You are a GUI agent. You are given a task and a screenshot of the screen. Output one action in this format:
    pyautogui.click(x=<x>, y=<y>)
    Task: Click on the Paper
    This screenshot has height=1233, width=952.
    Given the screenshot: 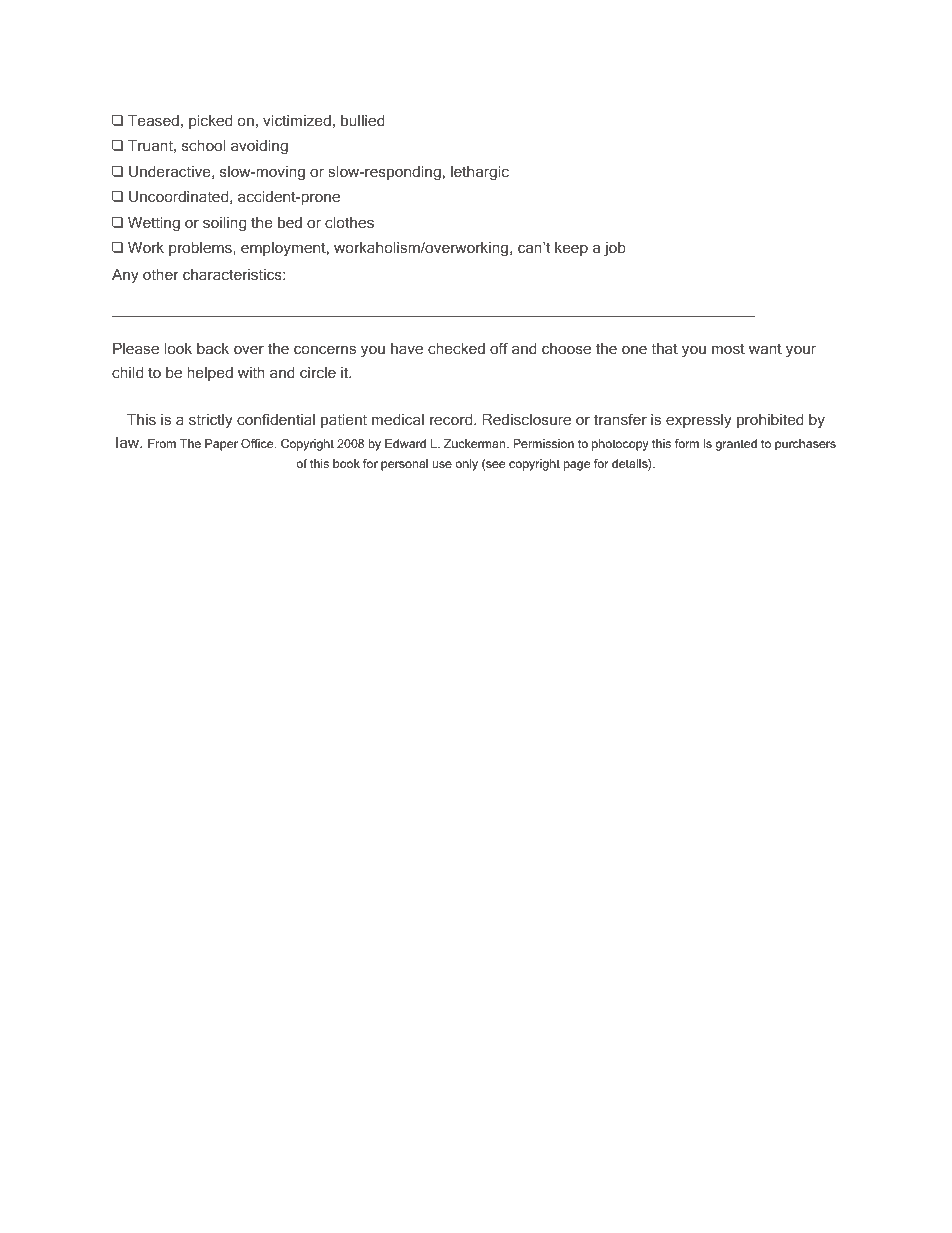 What is the action you would take?
    pyautogui.click(x=221, y=445)
